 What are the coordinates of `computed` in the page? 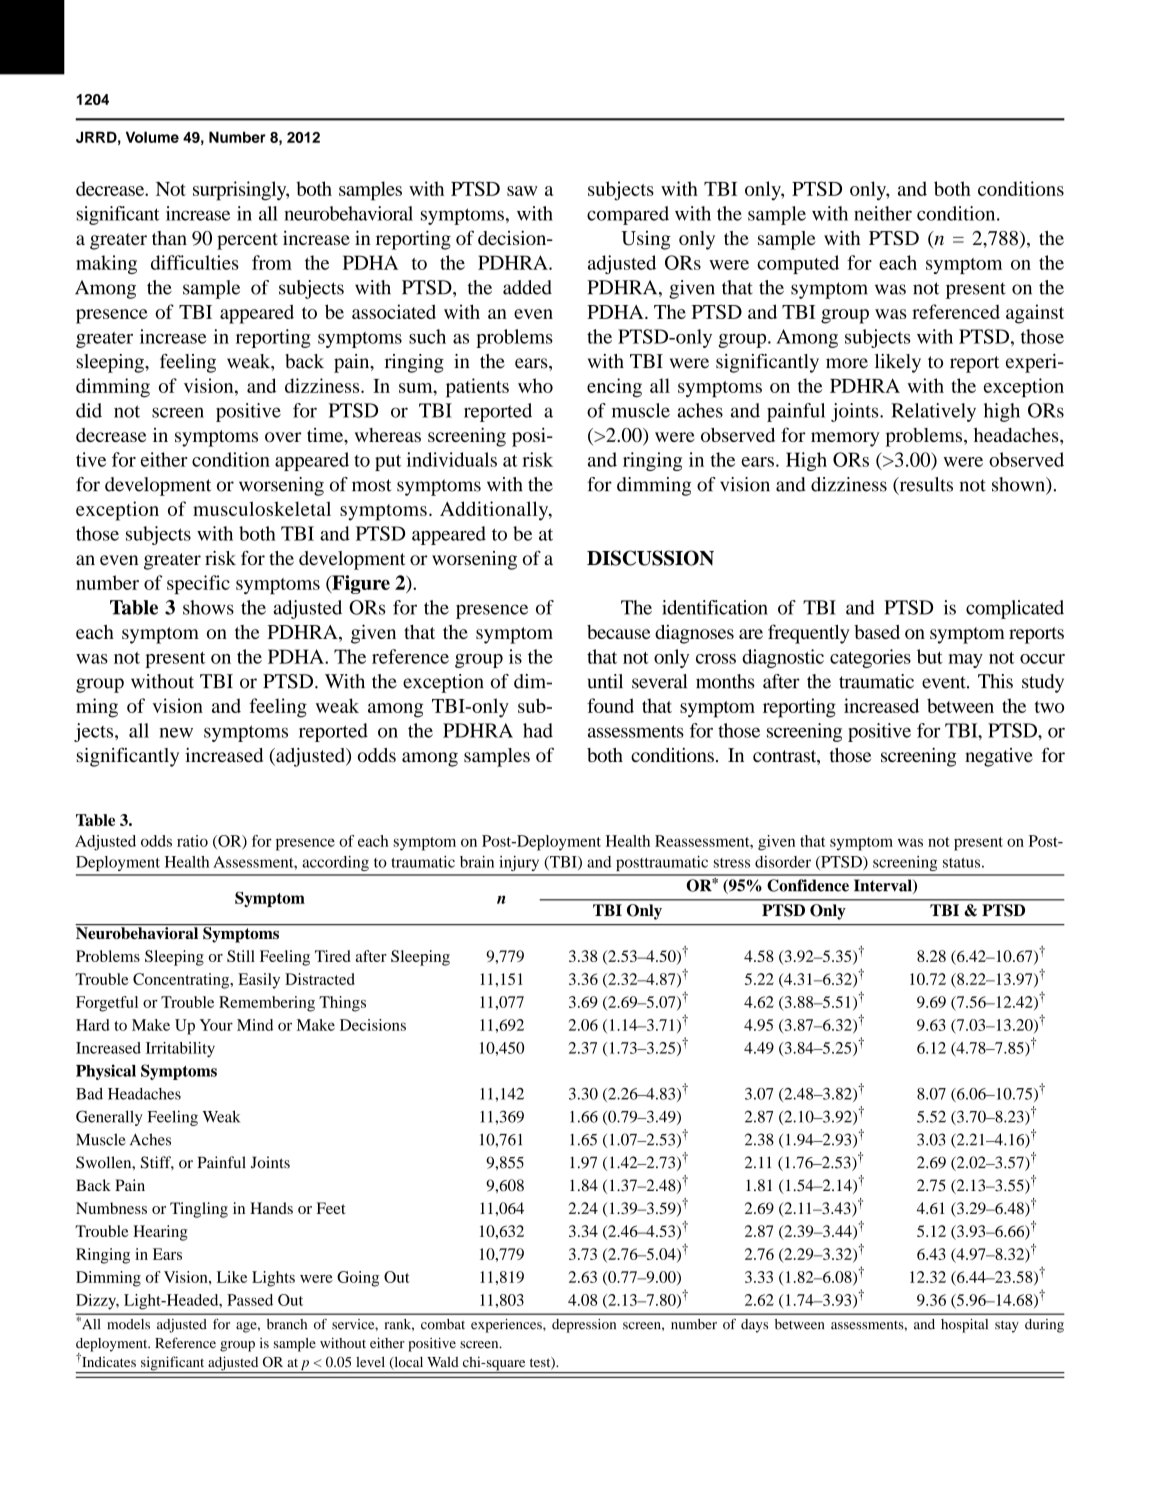 It's located at (798, 264).
